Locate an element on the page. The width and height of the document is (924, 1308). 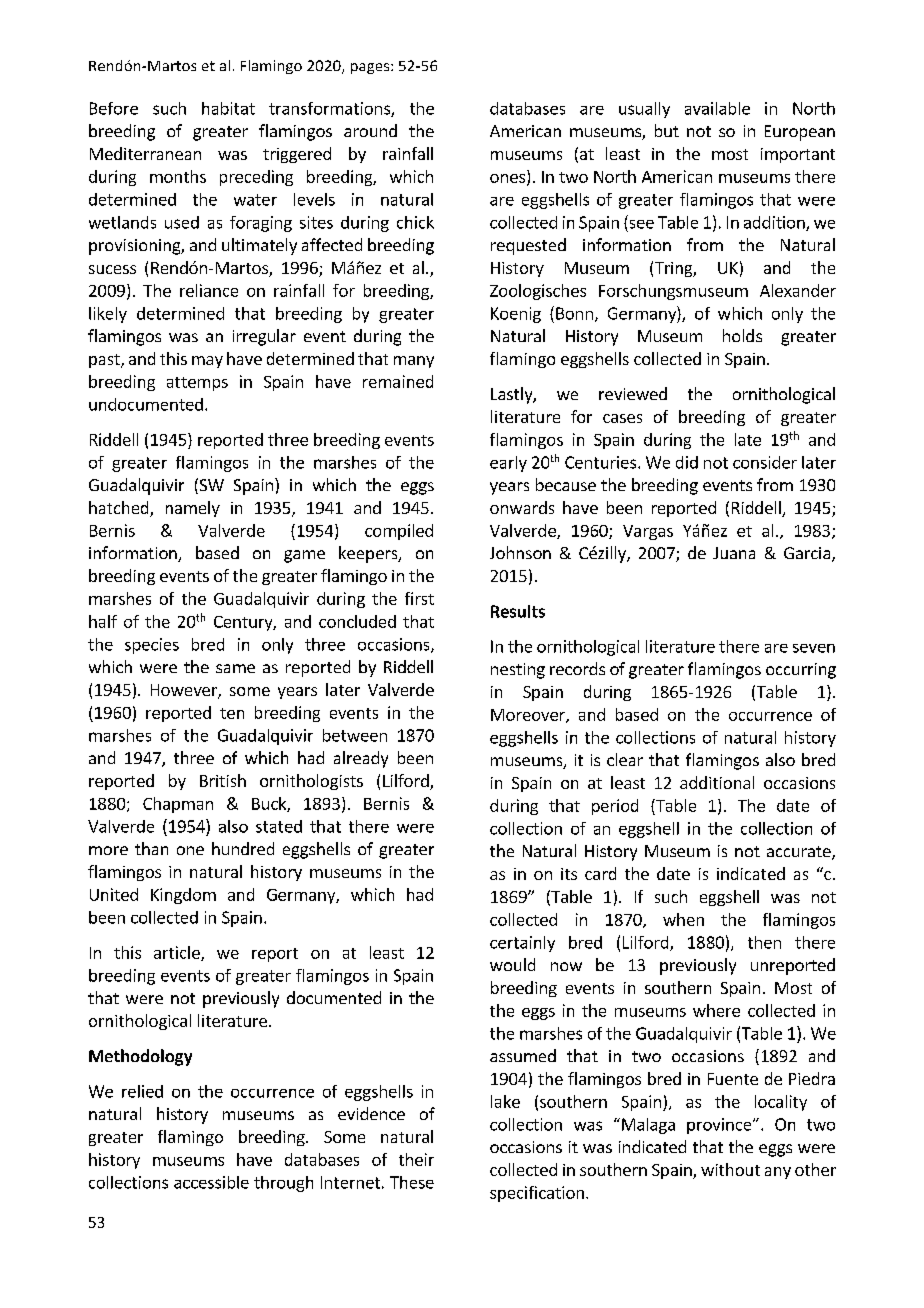
around is located at coordinates (370, 130).
